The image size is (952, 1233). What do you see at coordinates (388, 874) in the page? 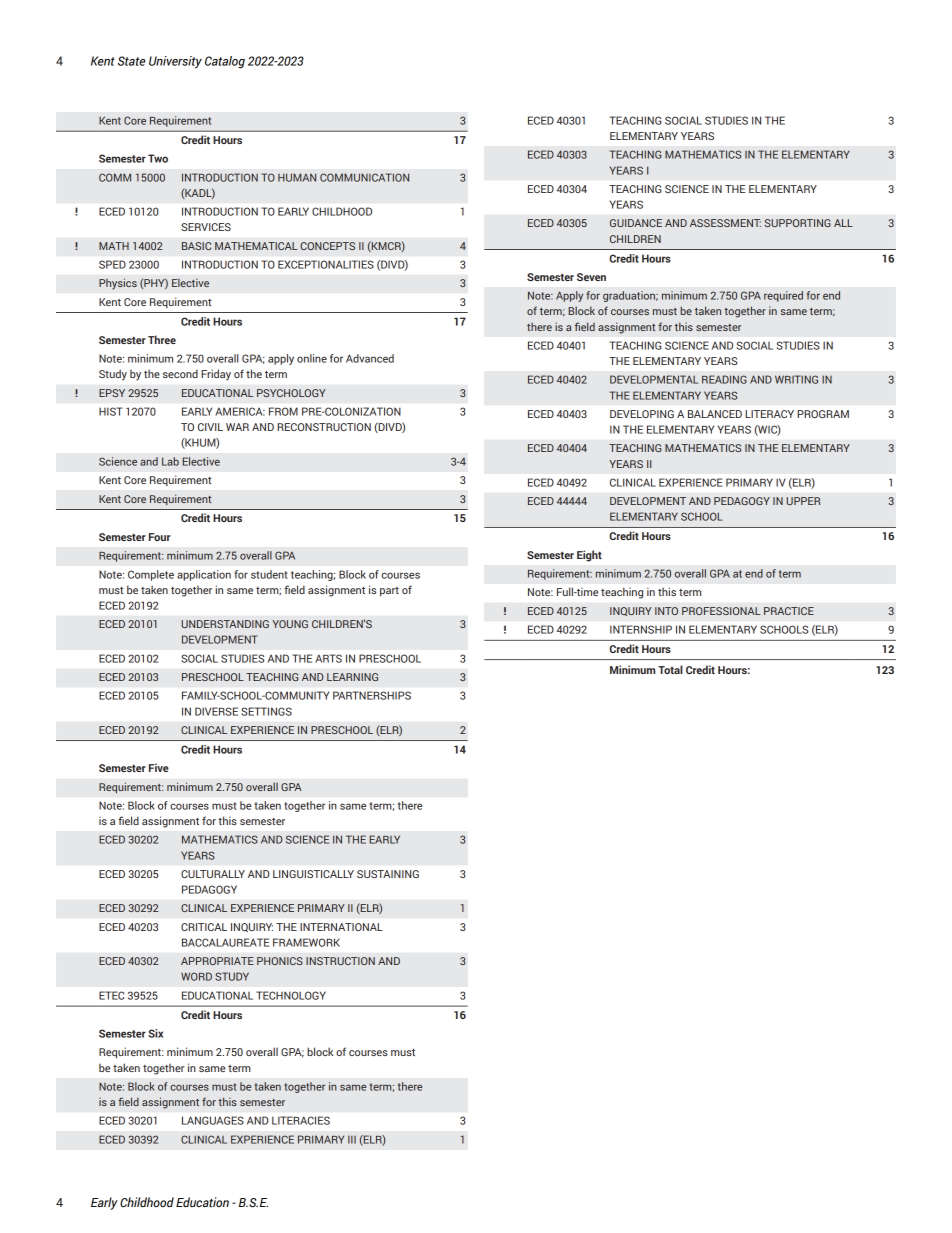
I see `SUSTAINING` at bounding box center [388, 874].
